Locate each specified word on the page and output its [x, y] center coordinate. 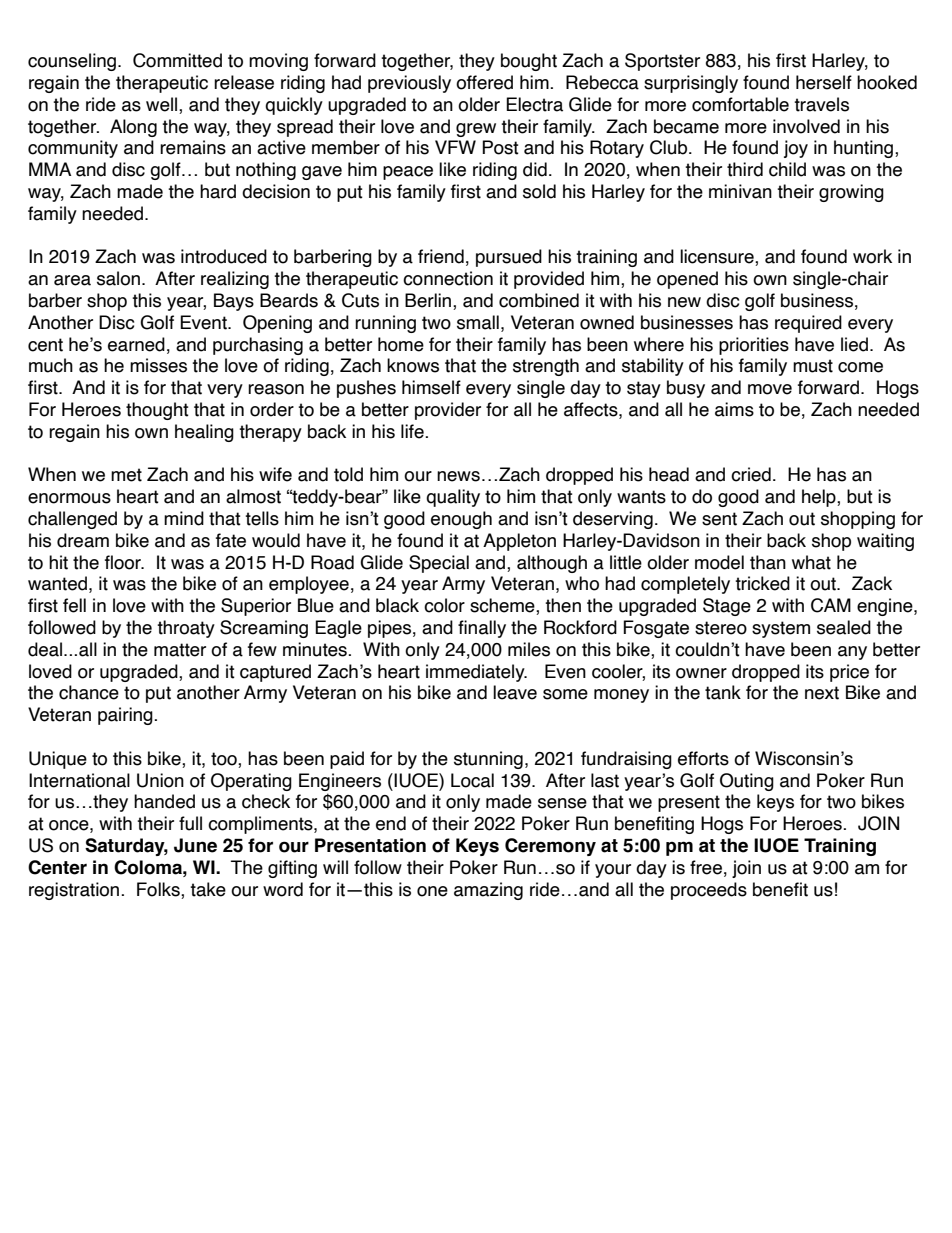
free [706, 867]
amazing [488, 891]
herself [824, 82]
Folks [159, 889]
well [163, 105]
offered [484, 82]
